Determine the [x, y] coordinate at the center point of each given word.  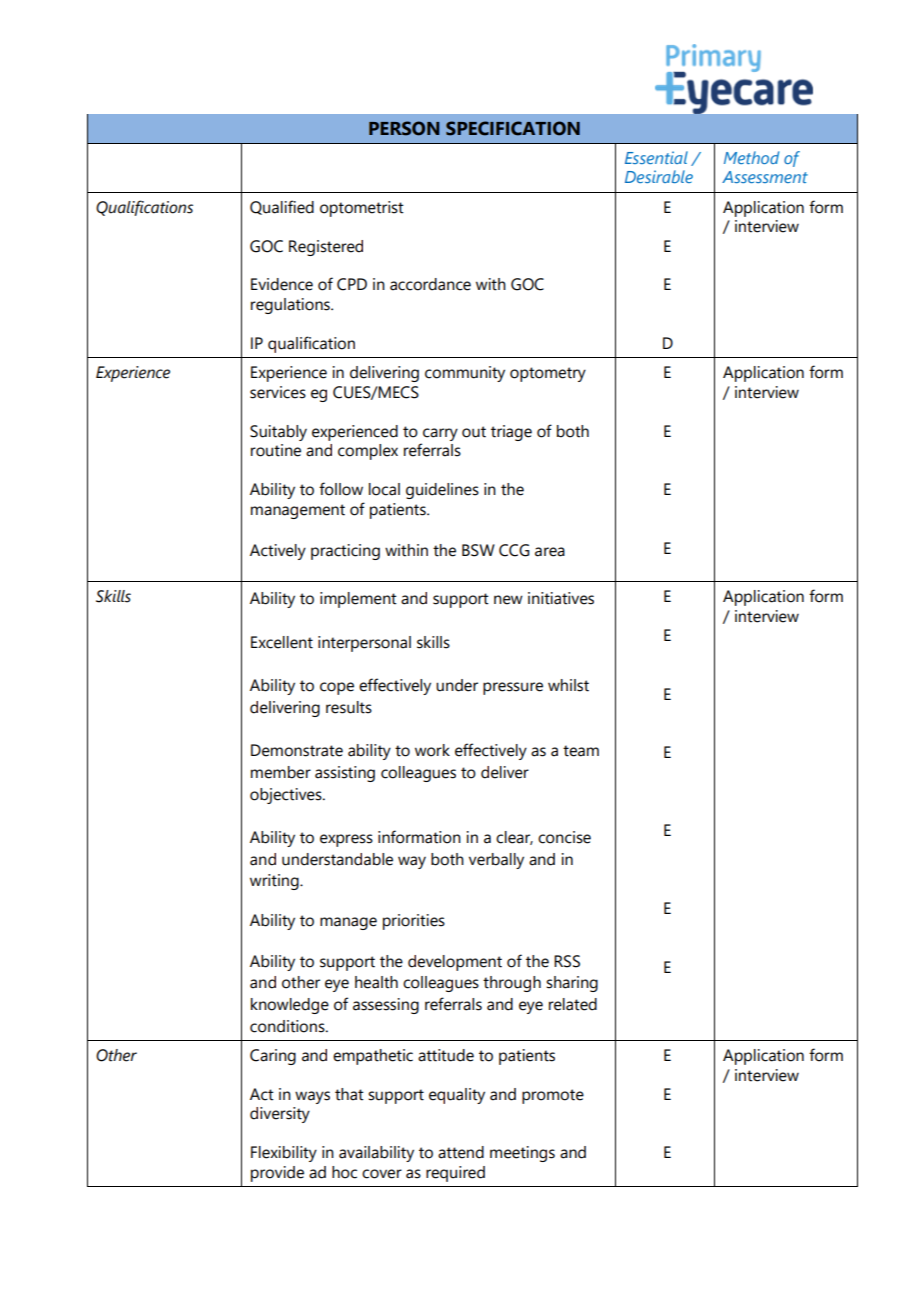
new [508, 600]
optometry [548, 374]
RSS [567, 961]
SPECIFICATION [513, 128]
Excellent [282, 642]
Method [751, 157]
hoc [344, 1172]
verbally [496, 861]
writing [275, 882]
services [278, 392]
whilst [568, 685]
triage [511, 433]
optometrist [362, 209]
